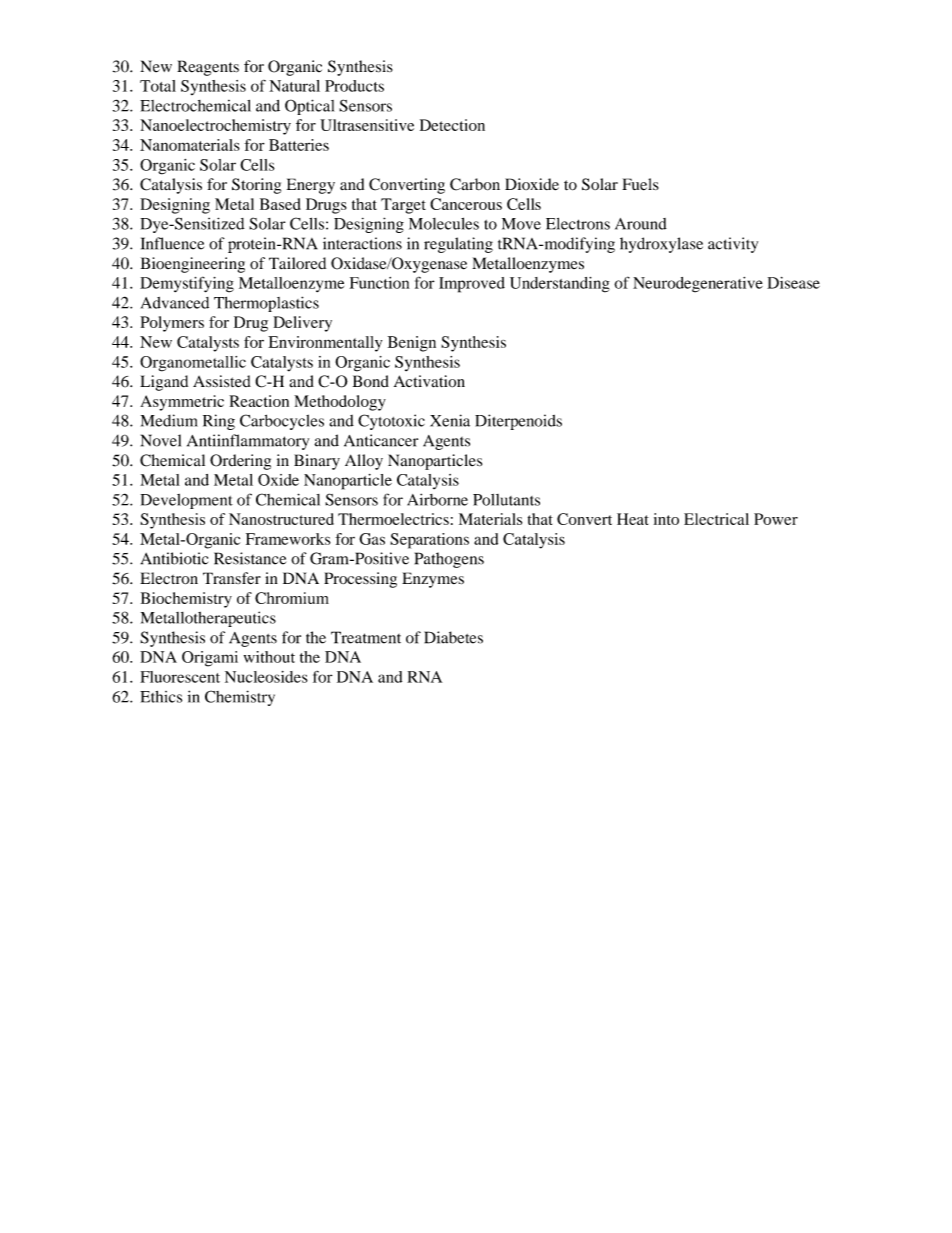  What do you see at coordinates (210, 659) in the screenshot?
I see `Origami` at bounding box center [210, 659].
